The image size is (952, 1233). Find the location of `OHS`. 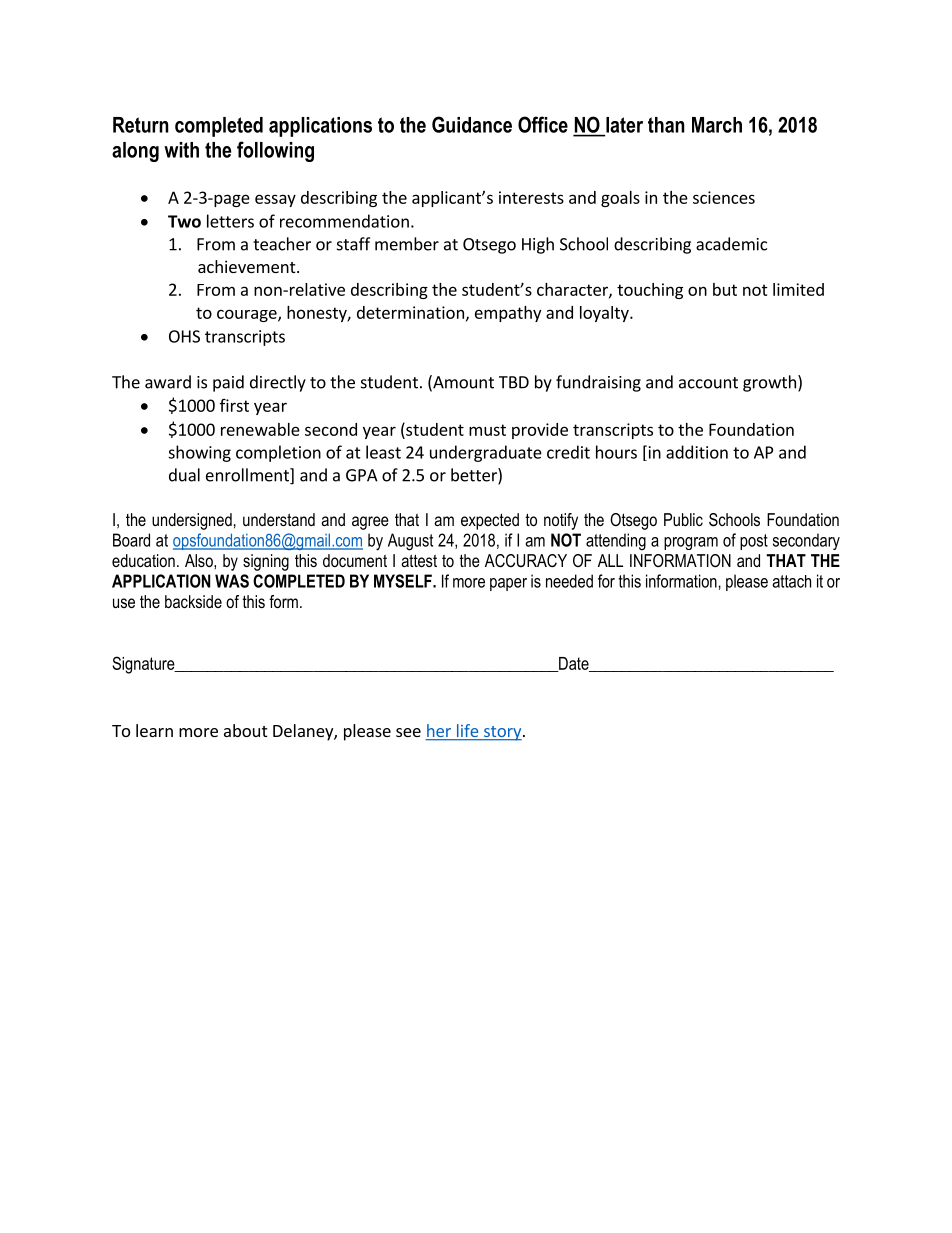

OHS is located at coordinates (184, 336).
